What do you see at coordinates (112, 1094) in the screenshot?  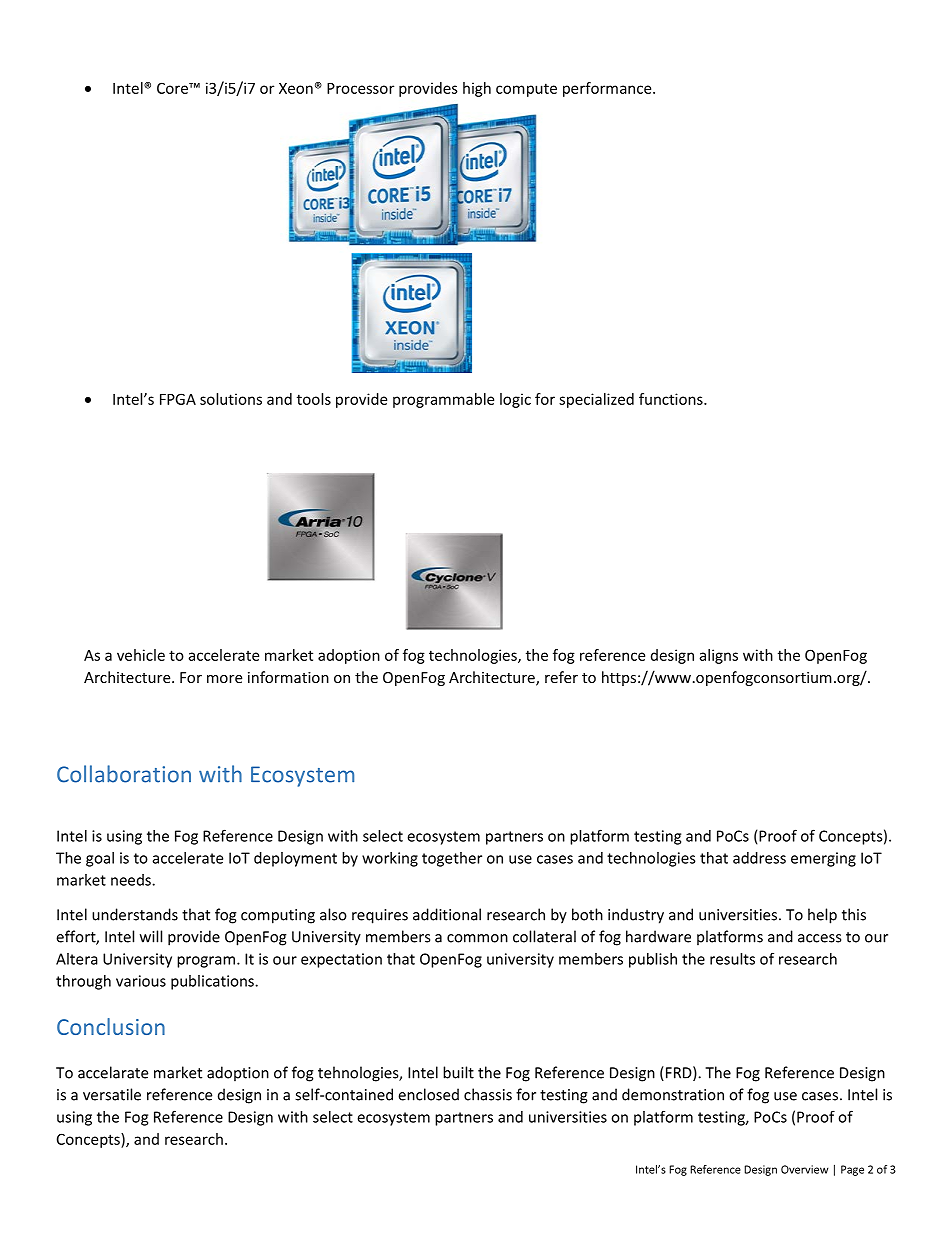 I see `versatile` at bounding box center [112, 1094].
